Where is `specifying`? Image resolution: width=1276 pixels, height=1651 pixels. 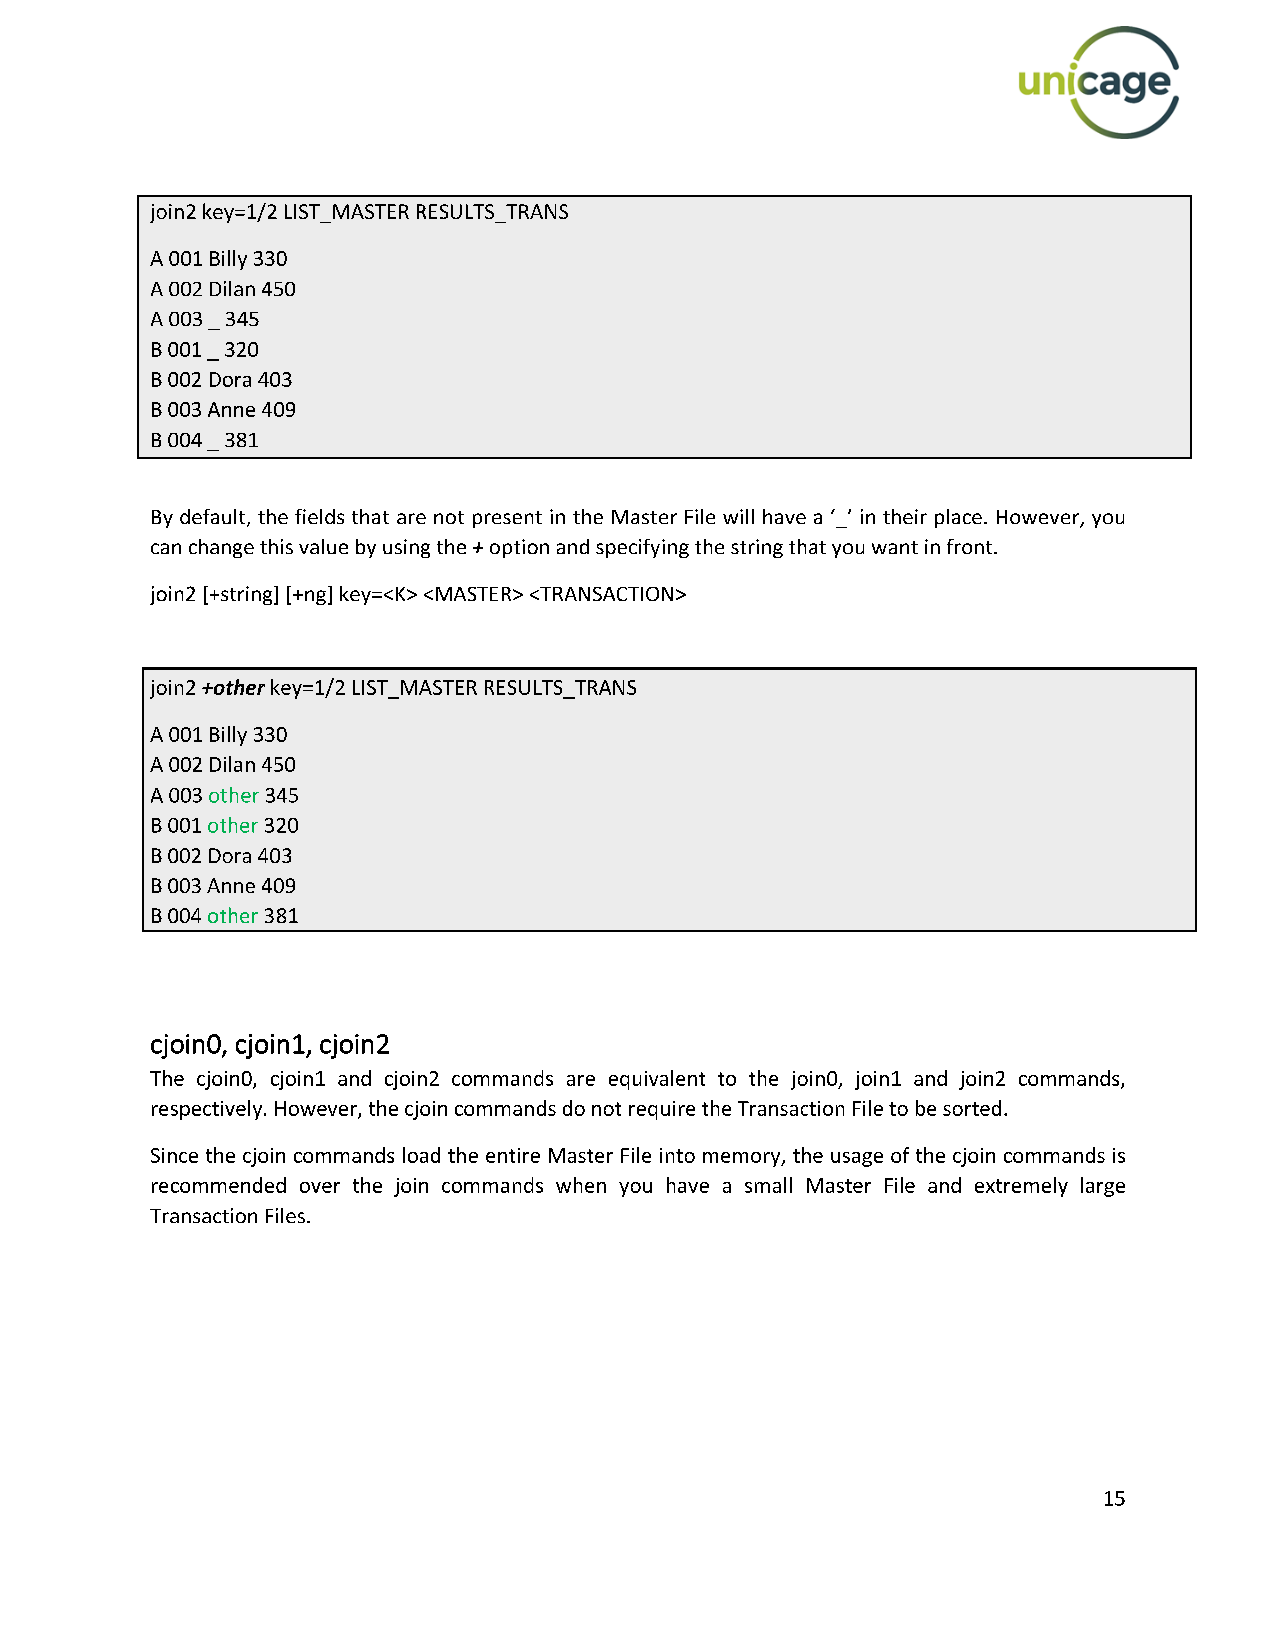
specifying is located at coordinates (642, 548).
